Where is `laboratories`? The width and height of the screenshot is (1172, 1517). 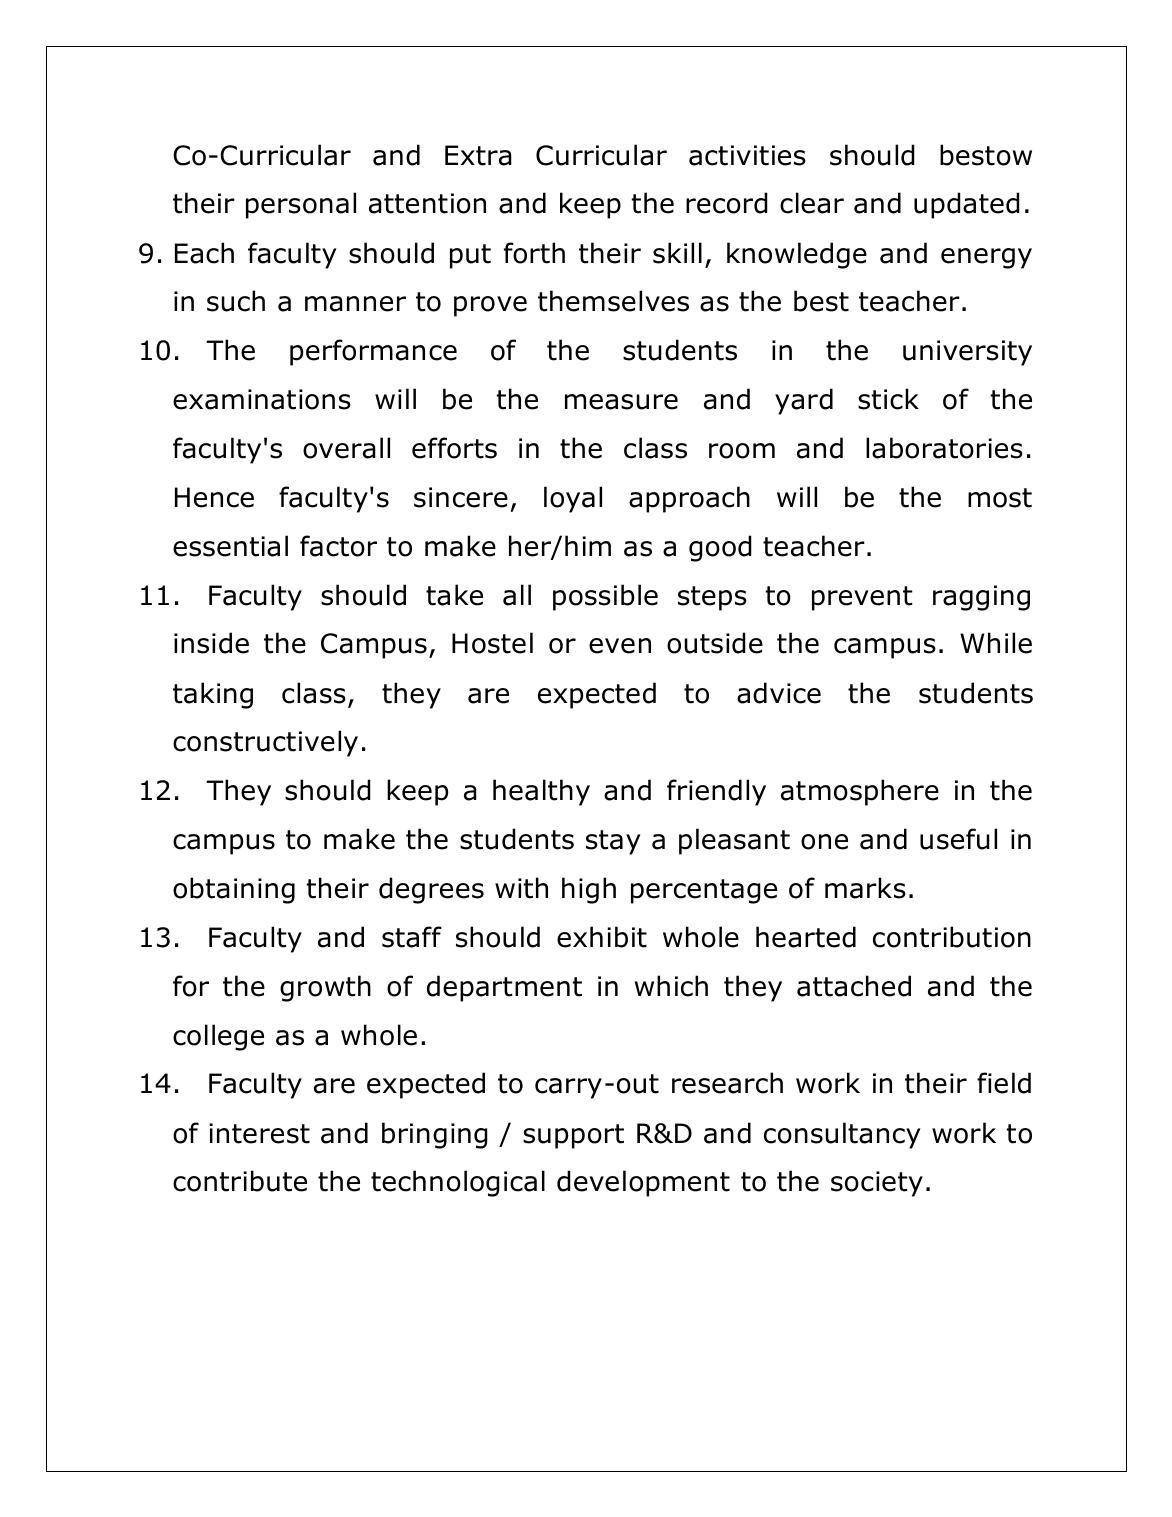 laboratories is located at coordinates (944, 448).
